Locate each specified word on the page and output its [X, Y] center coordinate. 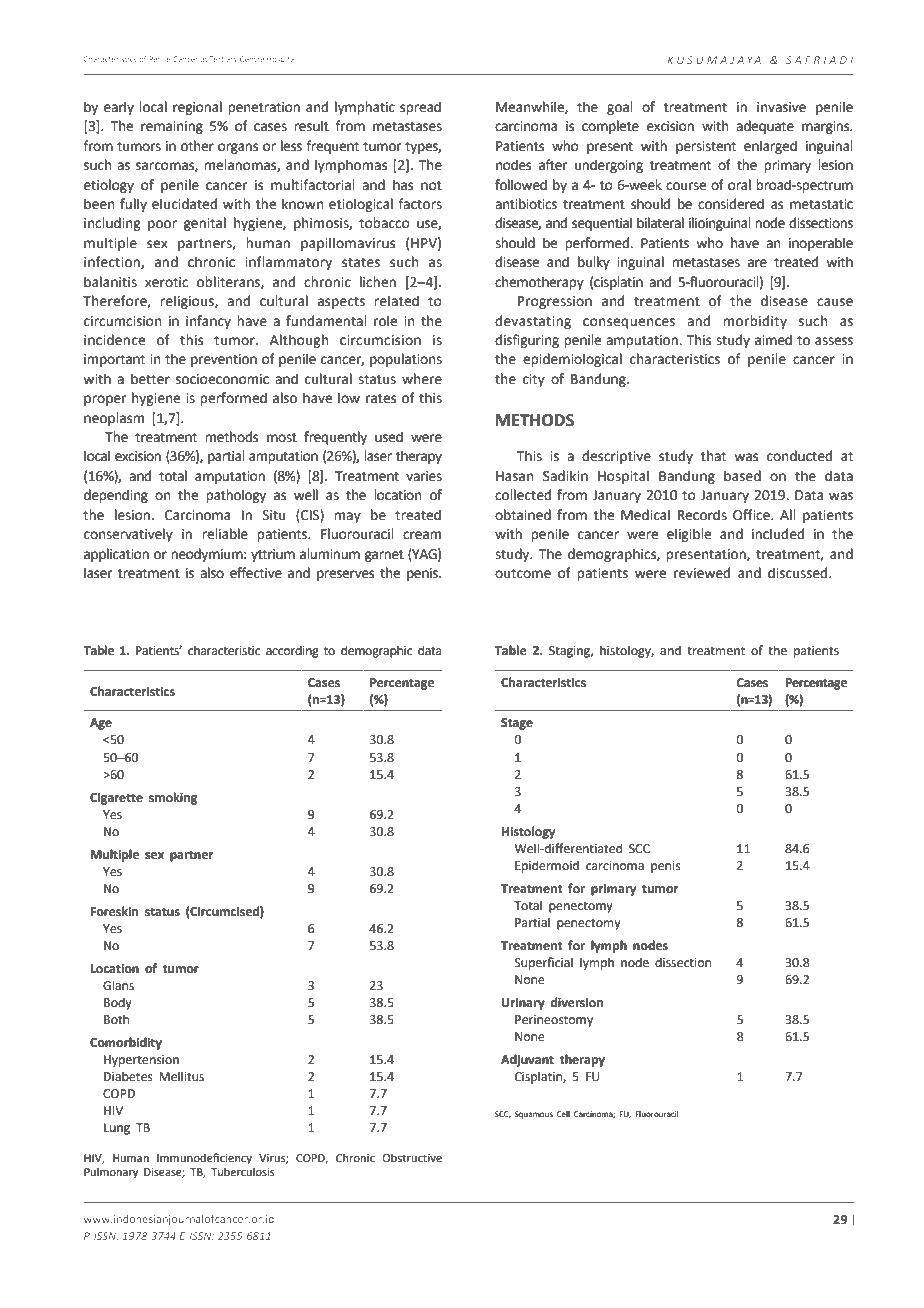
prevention [224, 360]
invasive [781, 107]
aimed [773, 340]
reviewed [702, 573]
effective [256, 573]
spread [420, 108]
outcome [523, 574]
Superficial [544, 963]
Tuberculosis [242, 1171]
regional [197, 108]
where [422, 379]
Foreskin [114, 911]
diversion [576, 1002]
